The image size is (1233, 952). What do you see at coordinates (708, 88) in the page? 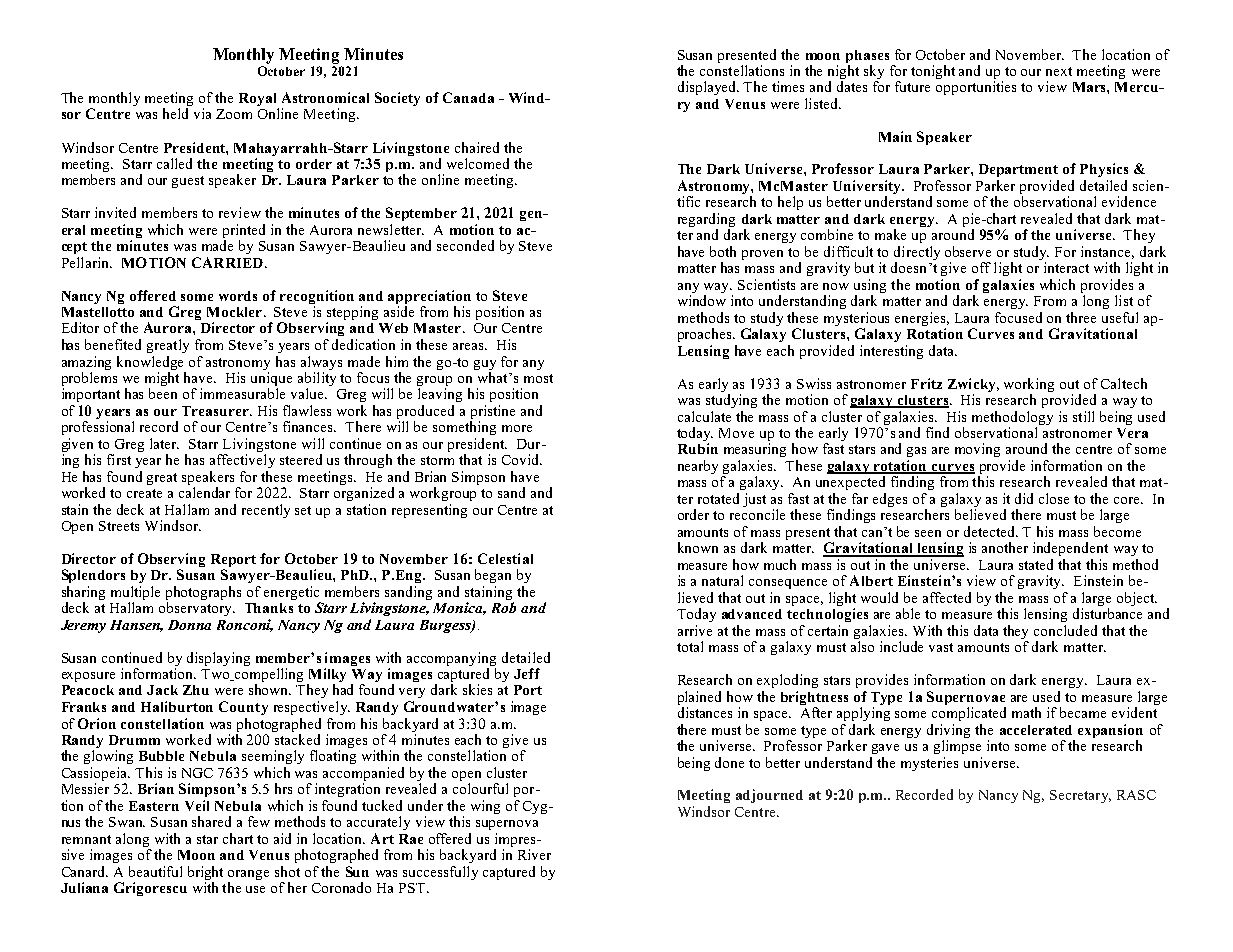
I see `displayed` at bounding box center [708, 88].
